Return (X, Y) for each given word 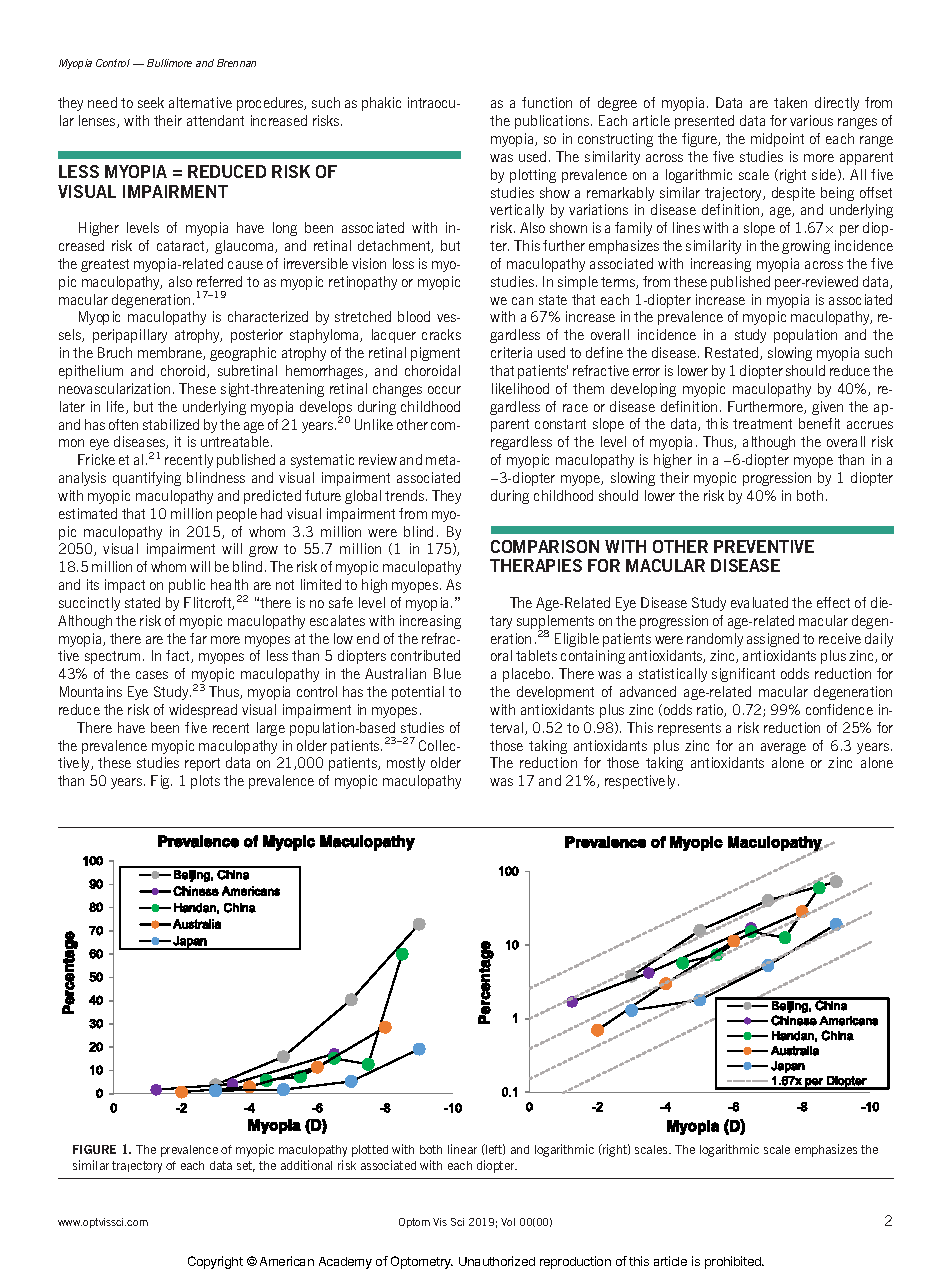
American (287, 1261)
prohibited (734, 1262)
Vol (508, 1222)
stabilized (171, 424)
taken (790, 102)
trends (406, 495)
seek (151, 102)
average (783, 748)
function (547, 102)
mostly (406, 764)
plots (205, 782)
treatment (762, 424)
